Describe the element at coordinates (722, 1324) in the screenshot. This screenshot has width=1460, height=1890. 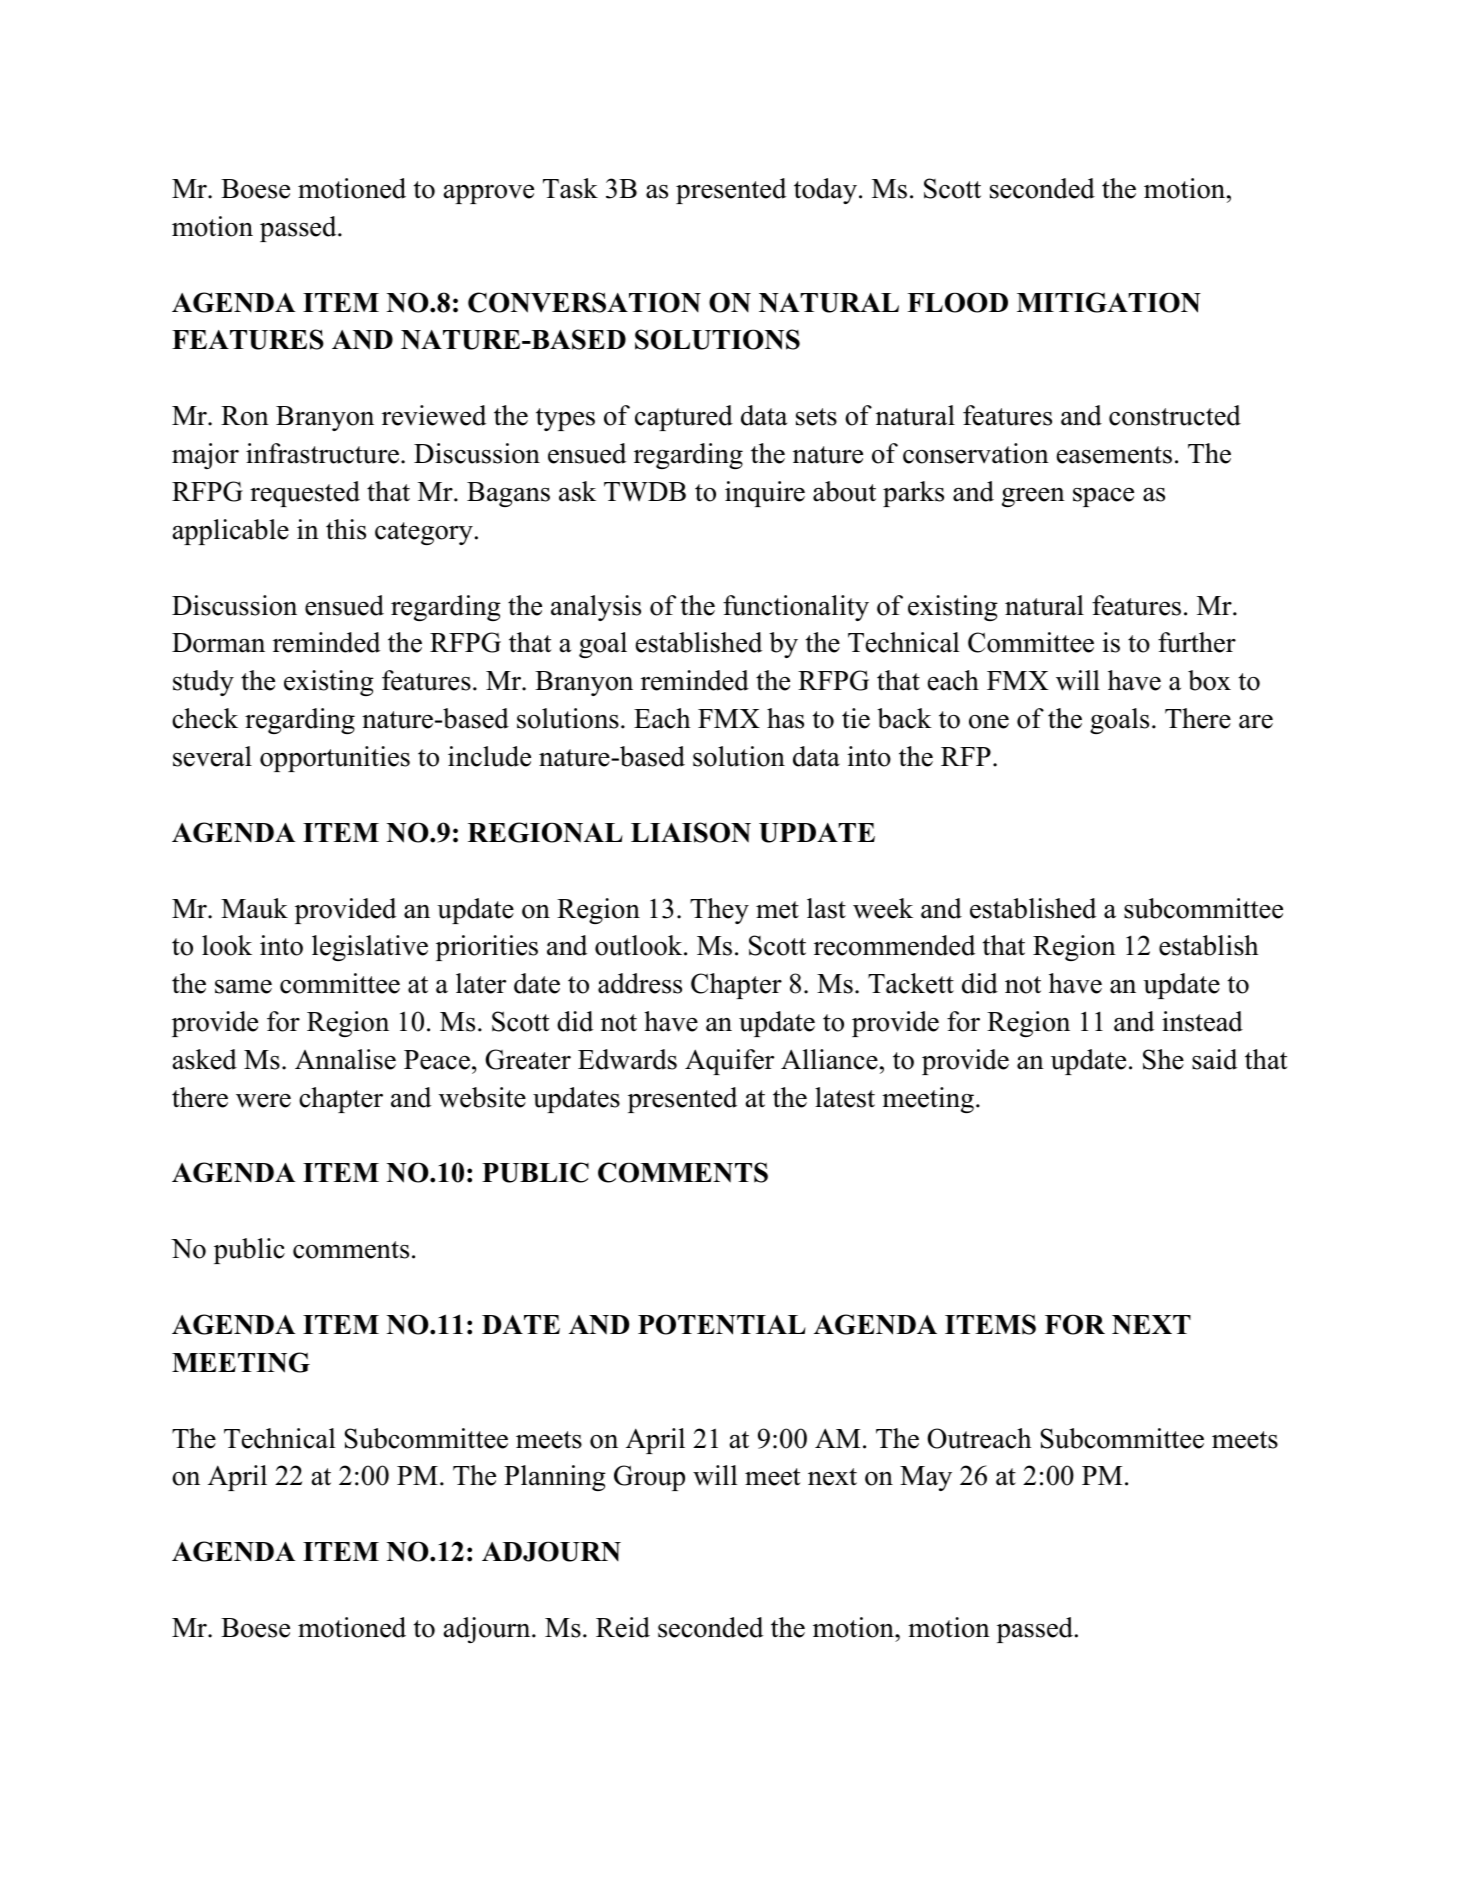
I see `POTENTIAL` at that location.
